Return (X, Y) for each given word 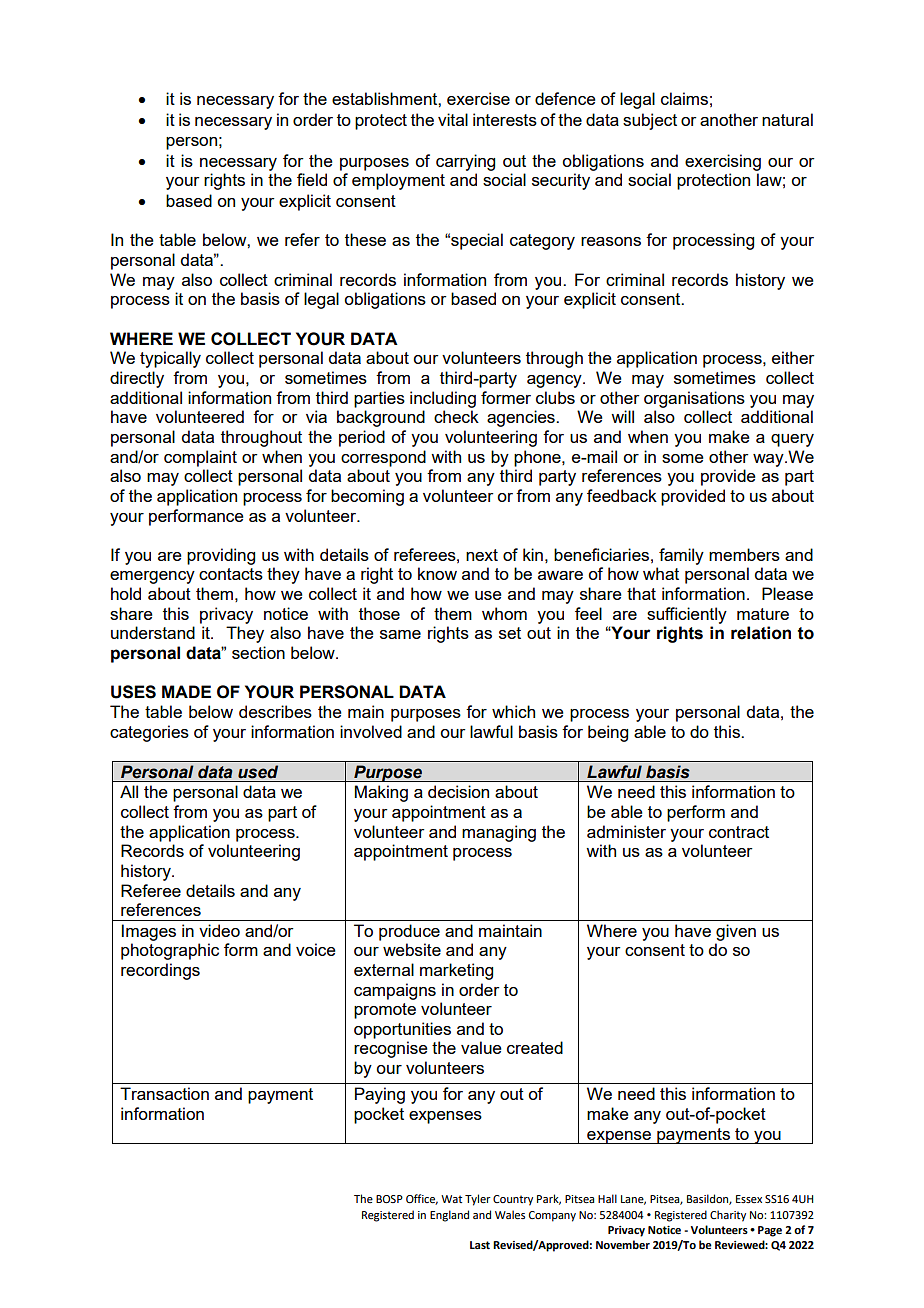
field (312, 179)
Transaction (164, 1093)
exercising (723, 162)
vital (453, 119)
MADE (186, 691)
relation (761, 633)
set (510, 633)
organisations (694, 399)
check (456, 416)
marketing (456, 971)
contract (739, 832)
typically (170, 359)
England (449, 1216)
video (219, 930)
